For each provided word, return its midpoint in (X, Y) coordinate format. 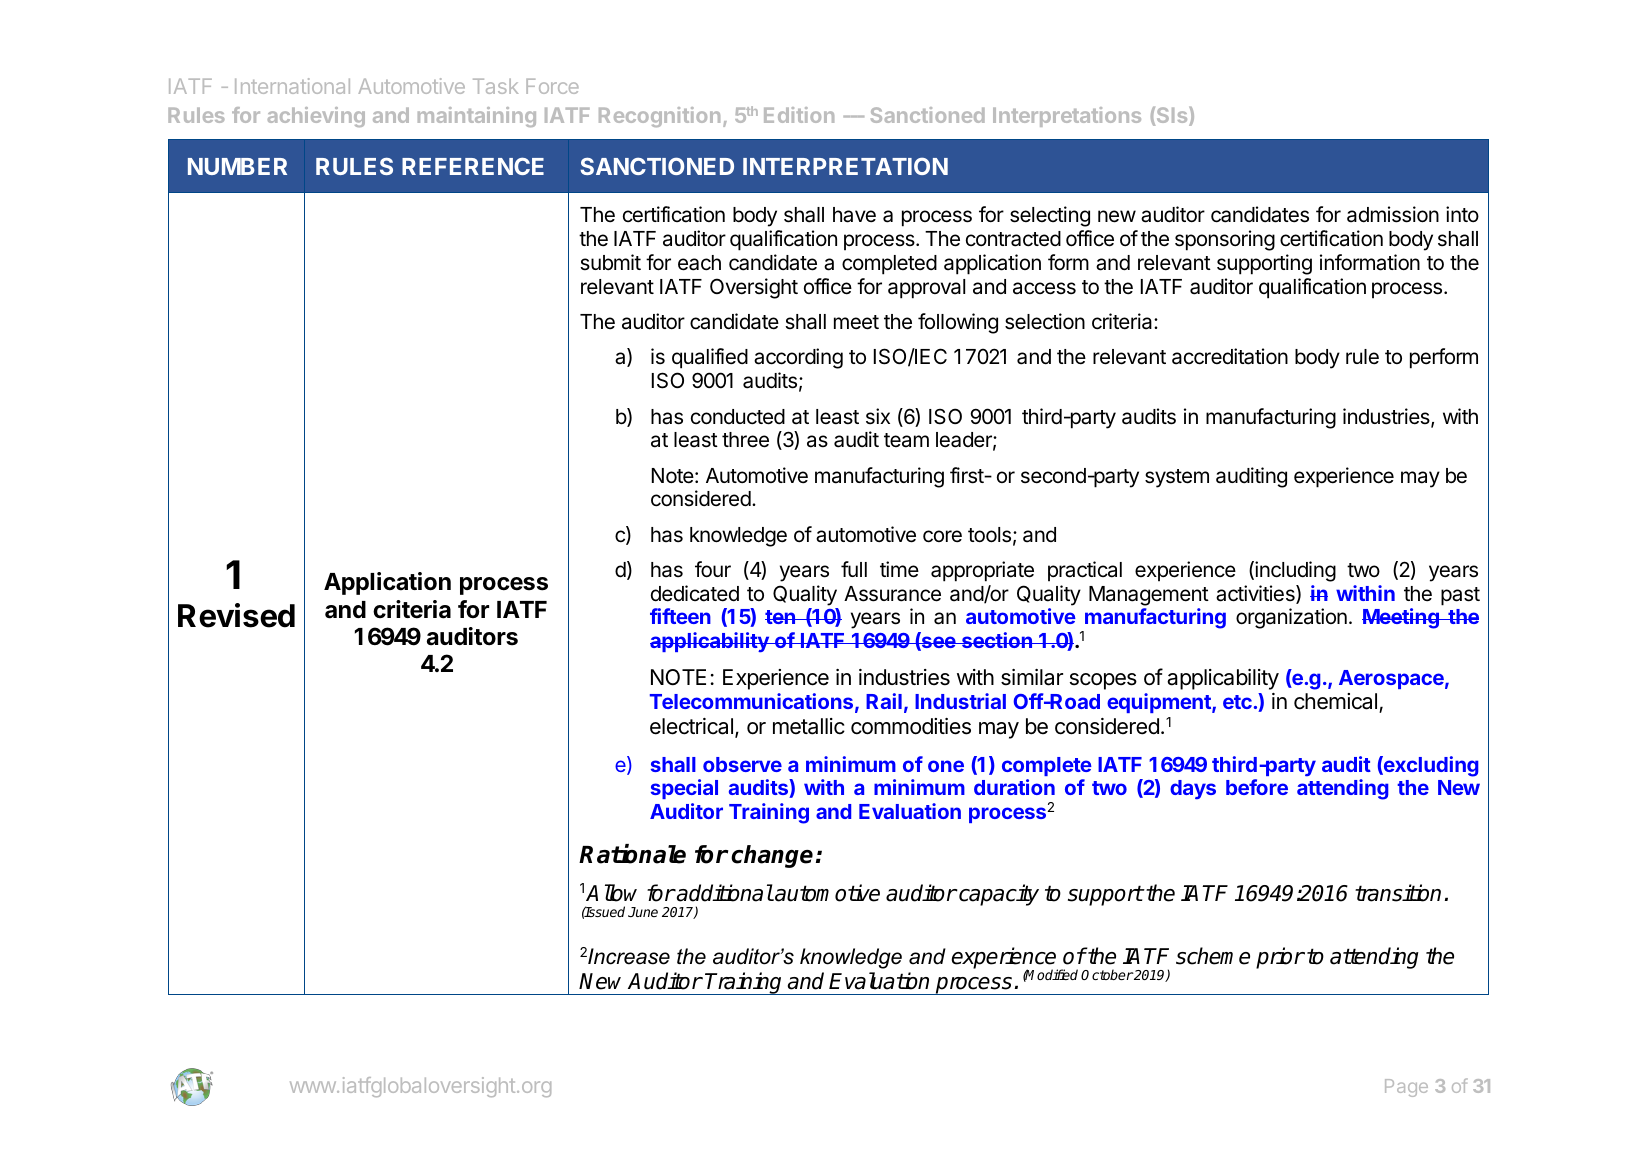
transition (1398, 893)
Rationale (632, 854)
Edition (799, 115)
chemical (1337, 703)
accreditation (1230, 356)
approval (926, 289)
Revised (236, 615)
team (906, 440)
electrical (691, 726)
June (643, 912)
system (1177, 478)
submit (610, 262)
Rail (884, 701)
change (772, 856)
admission (1393, 214)
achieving (316, 117)
